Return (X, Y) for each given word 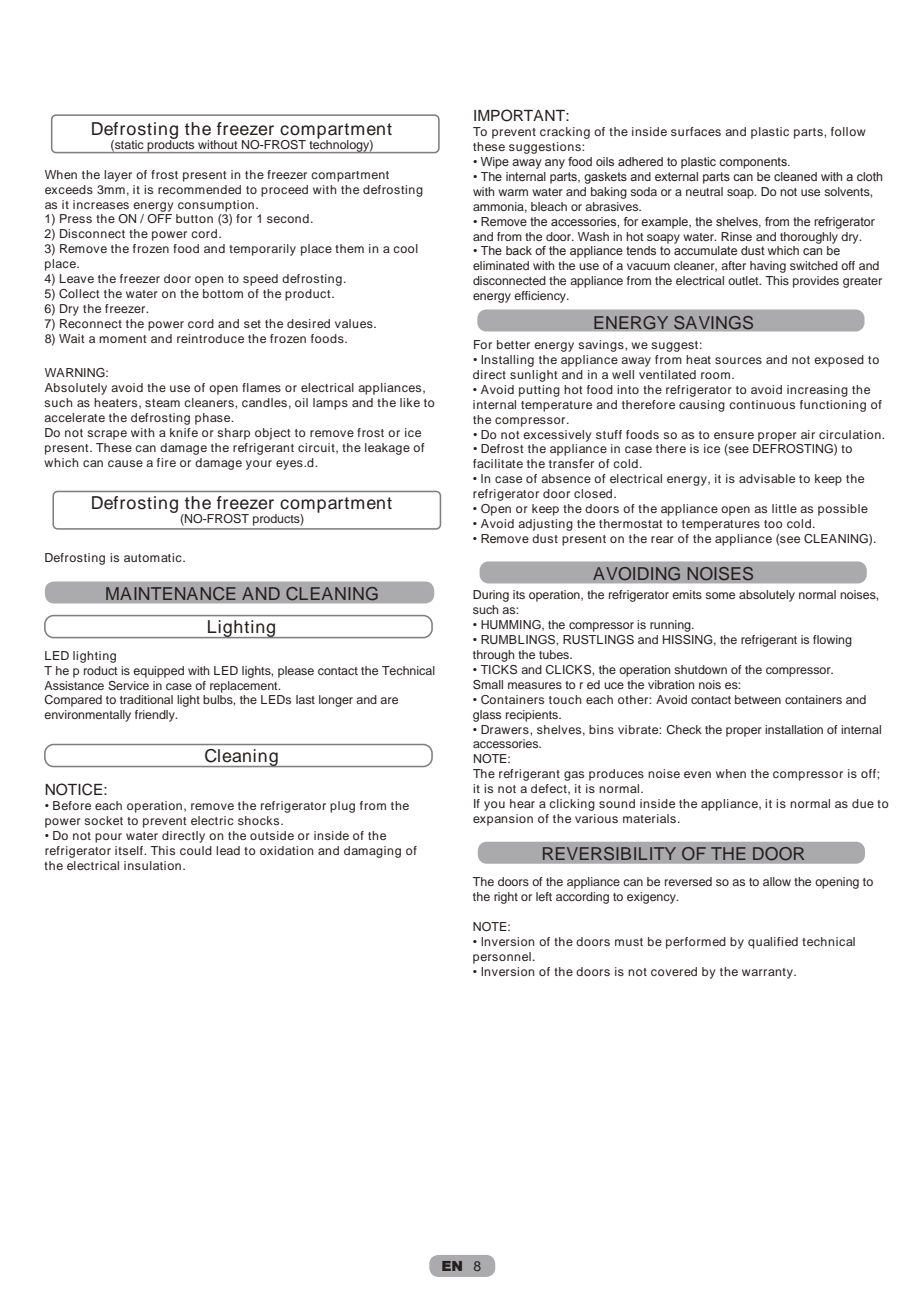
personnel (502, 958)
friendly (156, 716)
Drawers (506, 729)
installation (794, 729)
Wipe (495, 163)
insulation (152, 865)
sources (738, 360)
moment (123, 339)
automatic (154, 557)
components (754, 163)
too (773, 524)
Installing (507, 361)
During (491, 596)
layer (118, 176)
